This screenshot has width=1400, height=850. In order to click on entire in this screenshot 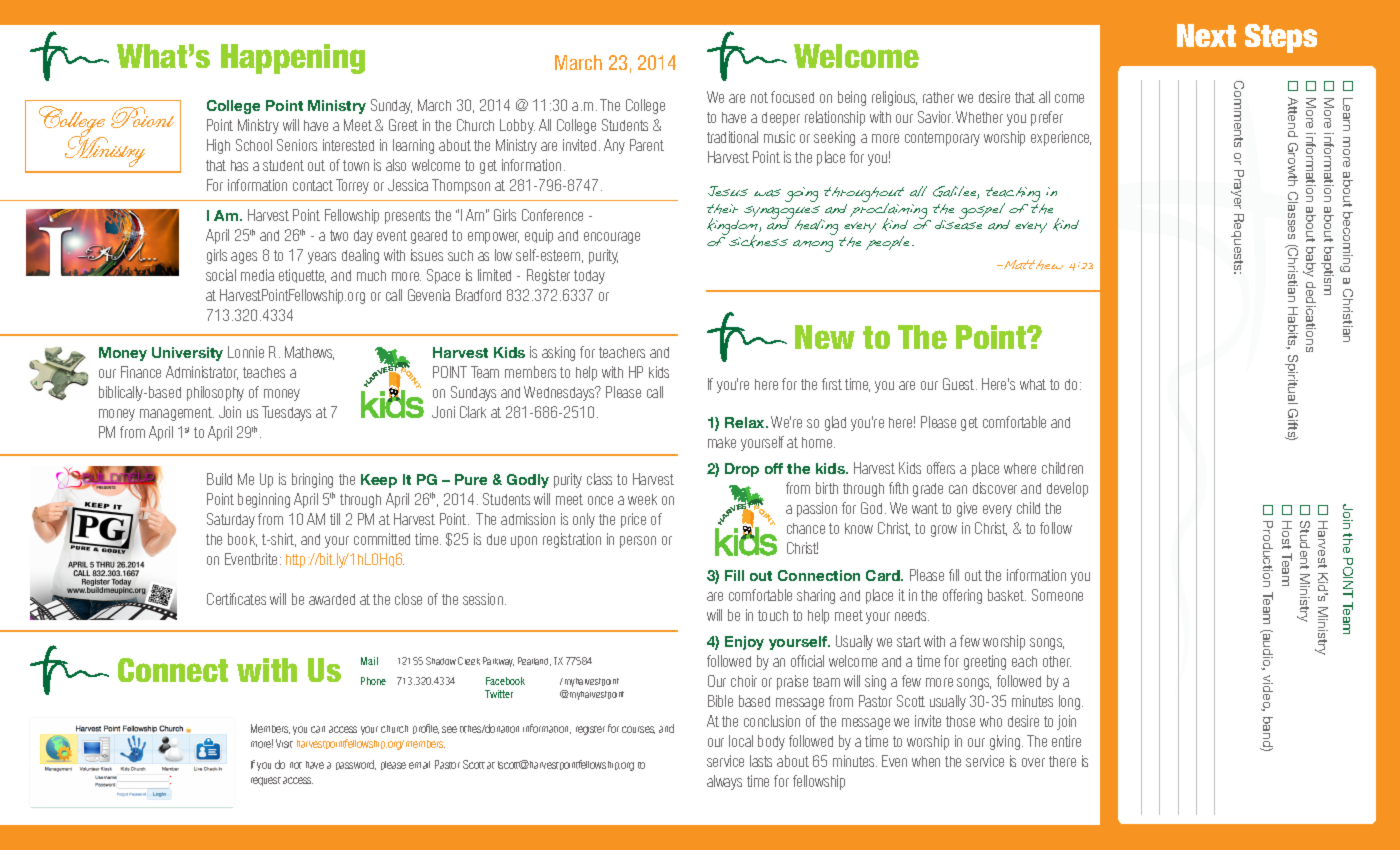, I will do `click(1066, 741)`.
